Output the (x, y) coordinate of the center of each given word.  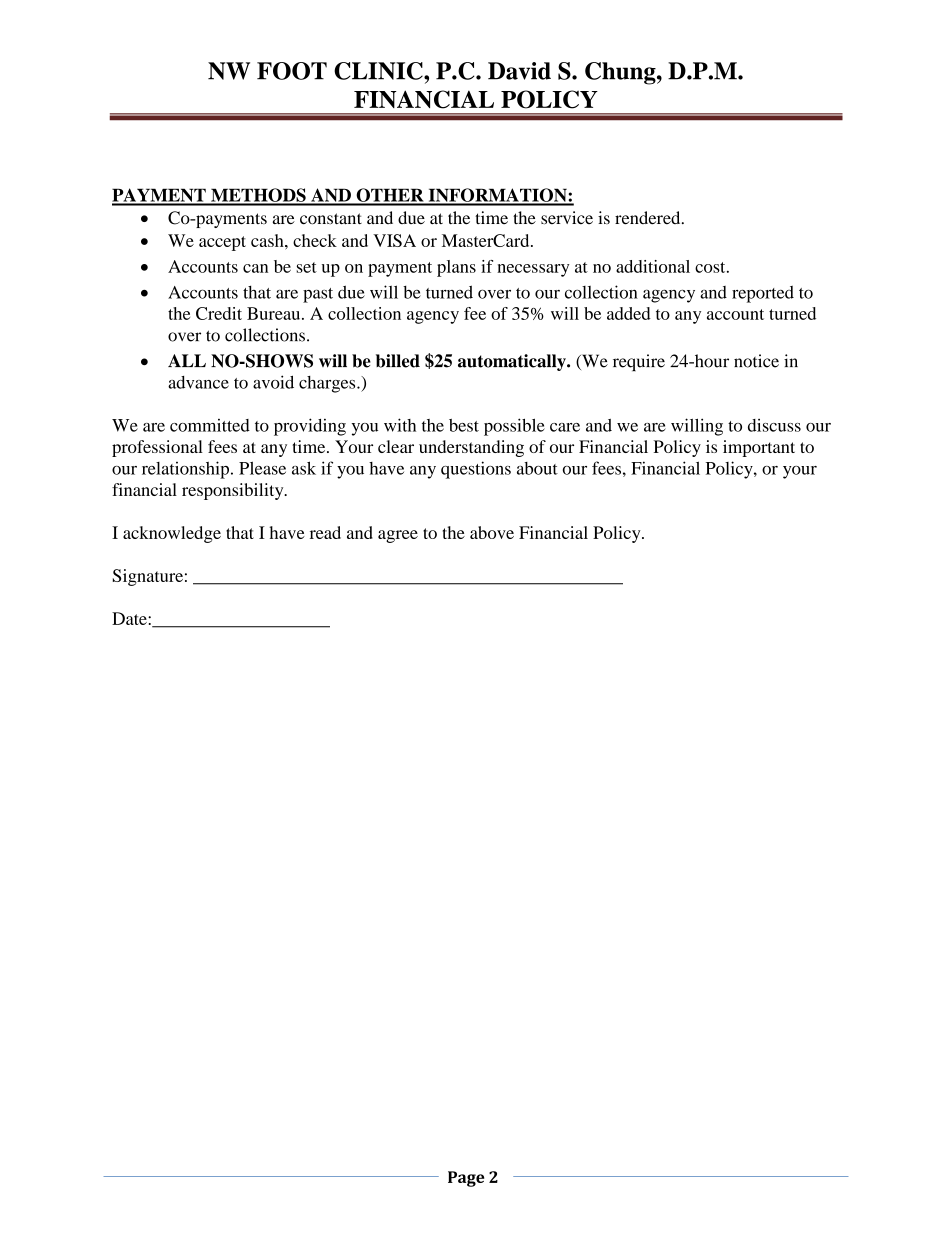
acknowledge (172, 534)
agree (398, 536)
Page (466, 1179)
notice (756, 361)
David (519, 71)
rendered (649, 218)
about (537, 468)
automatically (513, 362)
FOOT (292, 71)
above (492, 532)
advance (198, 382)
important (759, 448)
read (325, 532)
